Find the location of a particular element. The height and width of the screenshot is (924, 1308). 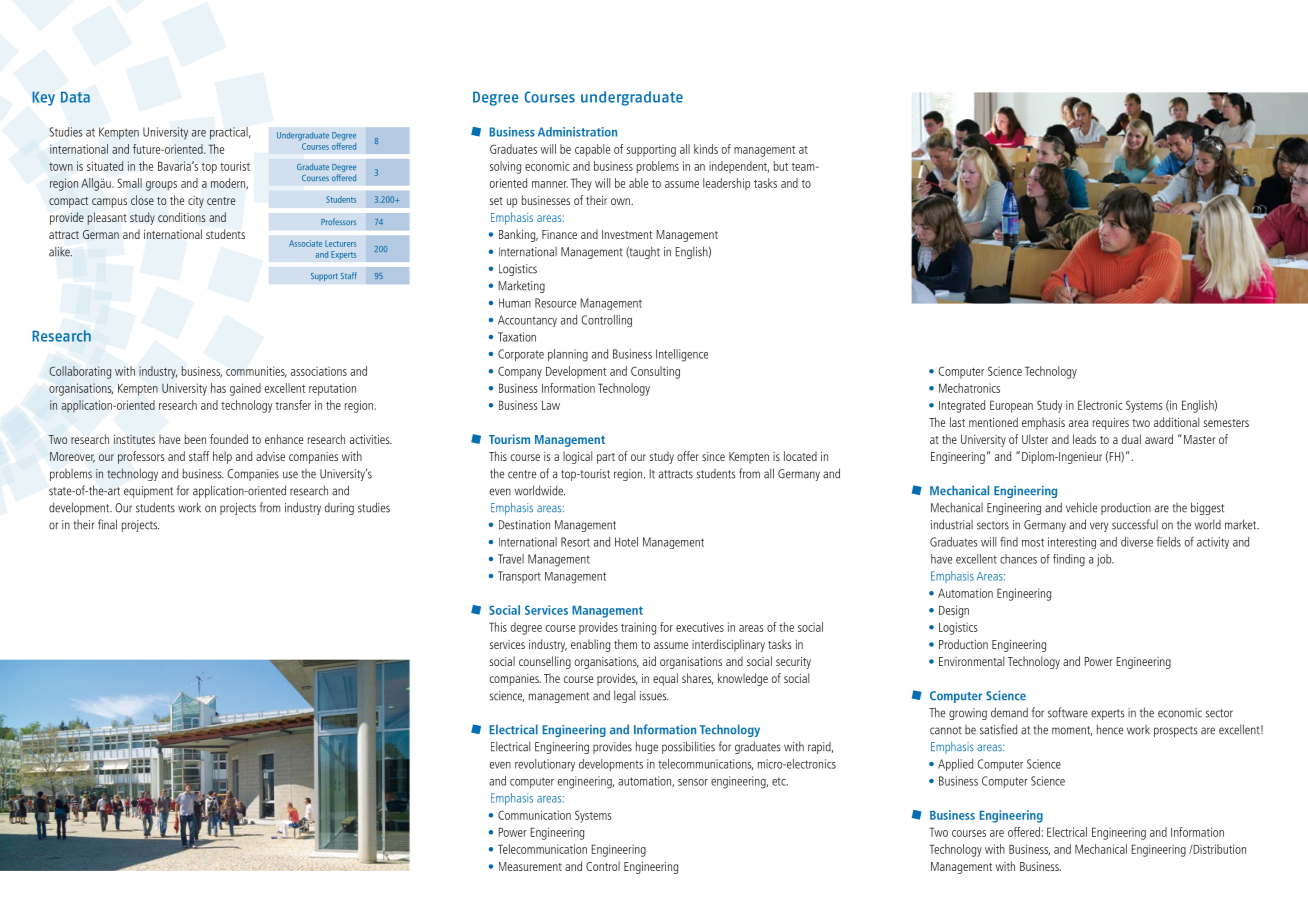

Investment is located at coordinates (627, 234).
